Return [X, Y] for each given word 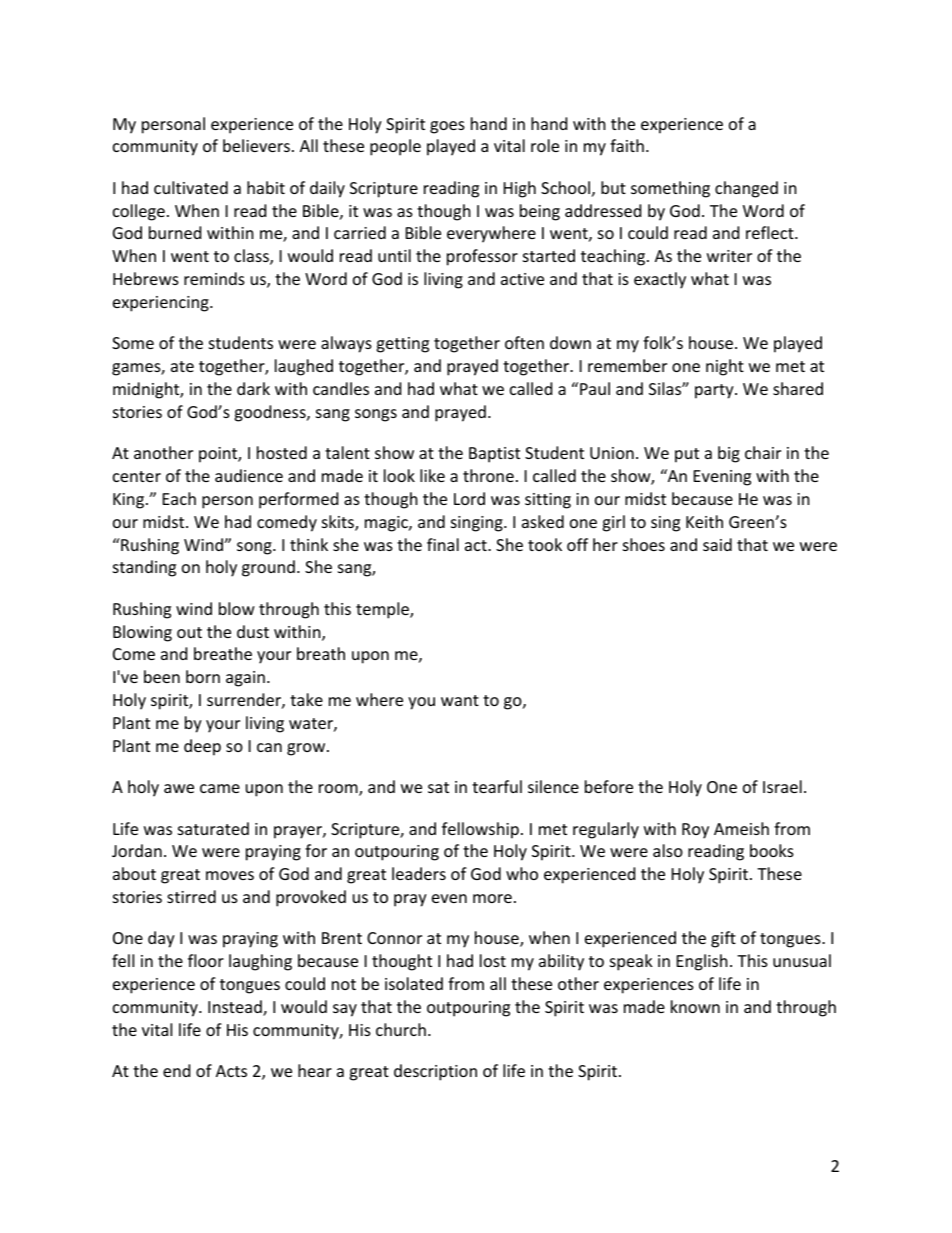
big [729, 454]
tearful [497, 786]
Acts [231, 1071]
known [695, 1006]
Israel [782, 786]
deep [202, 747]
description [435, 1072]
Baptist [494, 455]
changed [746, 189]
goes [447, 127]
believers [256, 145]
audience [249, 475]
